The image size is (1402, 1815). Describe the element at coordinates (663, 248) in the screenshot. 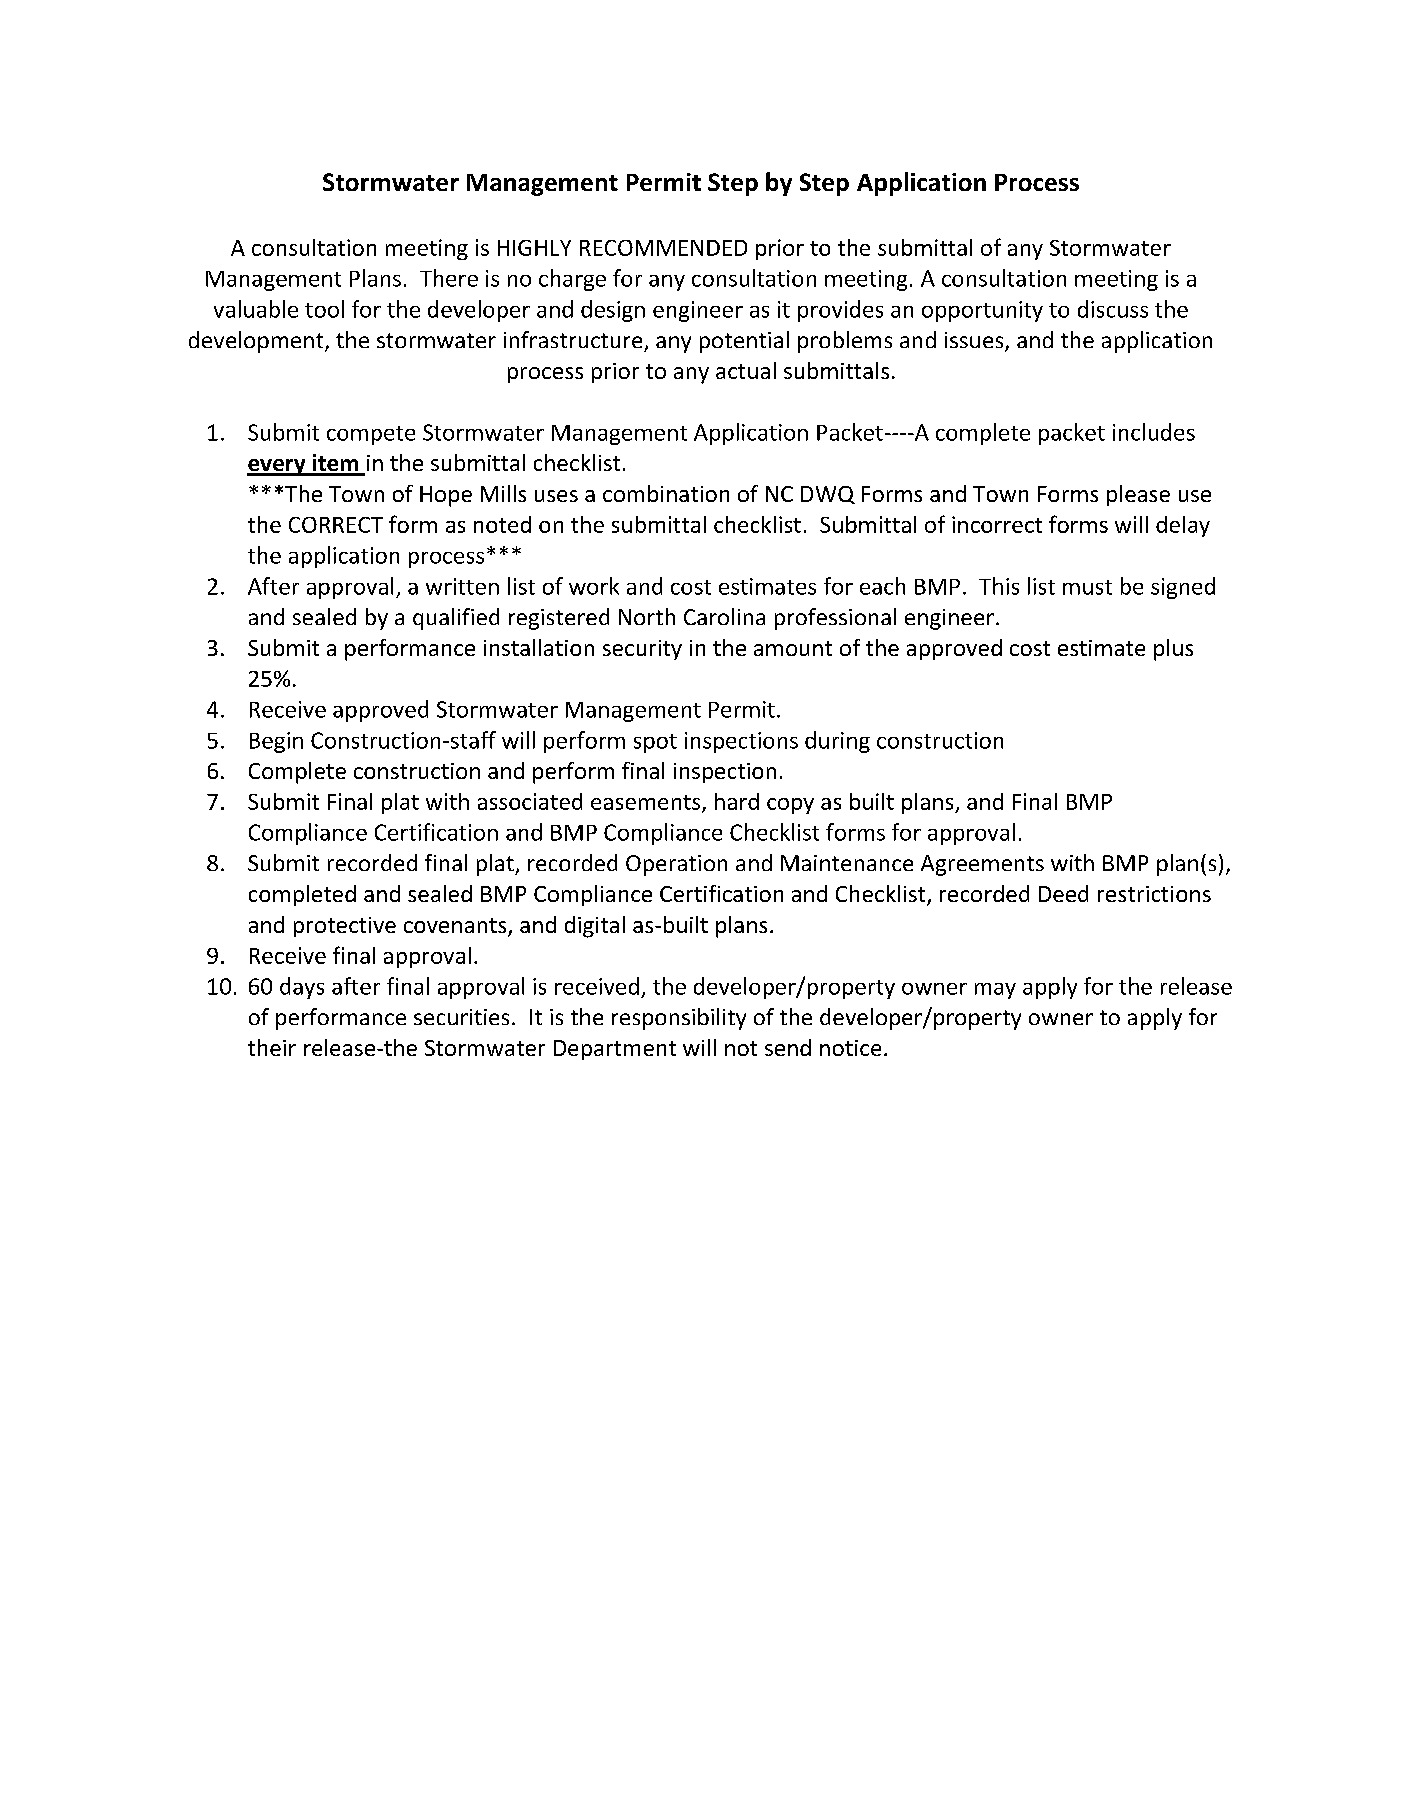

I see `RECOMMENDED` at that location.
